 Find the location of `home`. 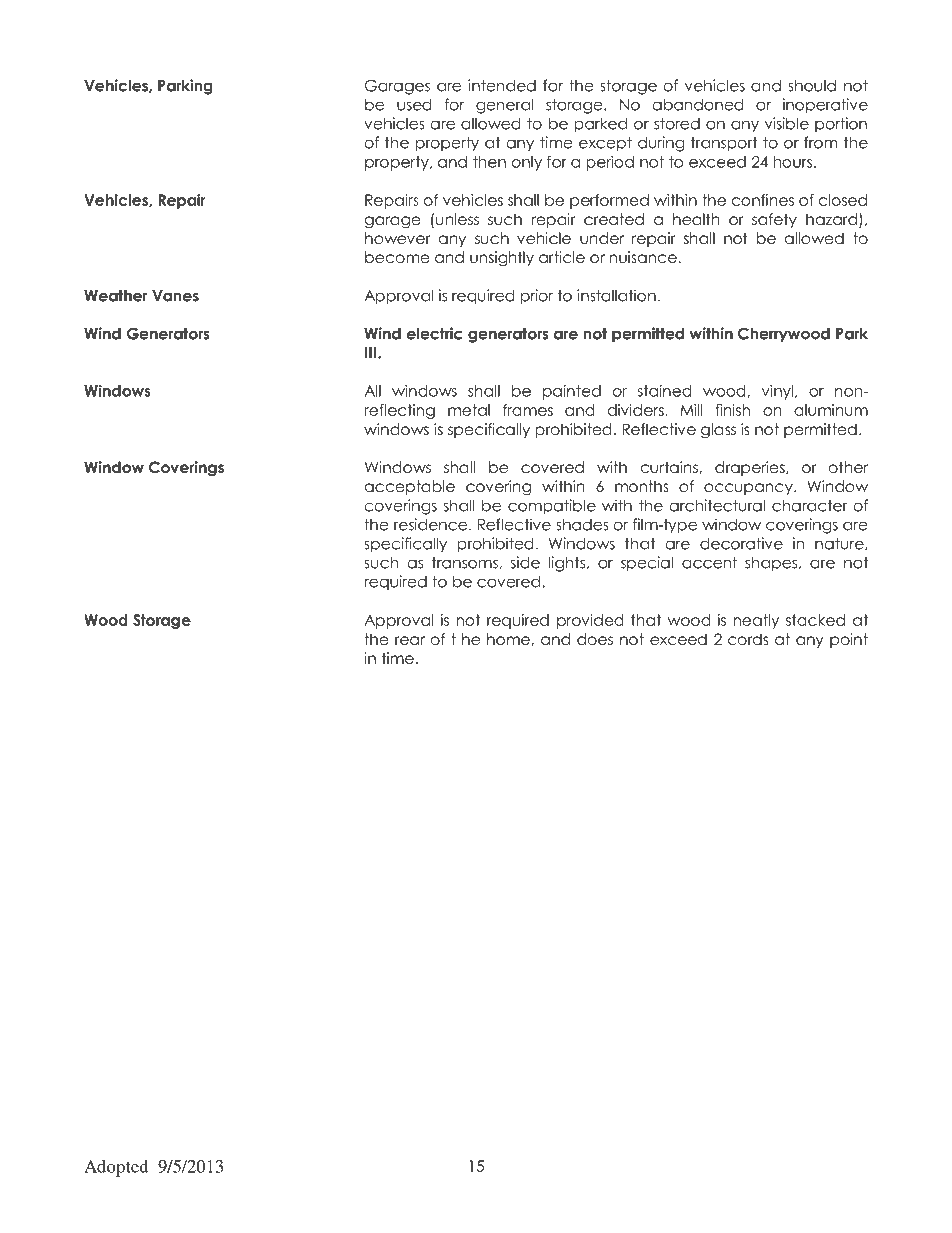

home is located at coordinates (509, 639).
